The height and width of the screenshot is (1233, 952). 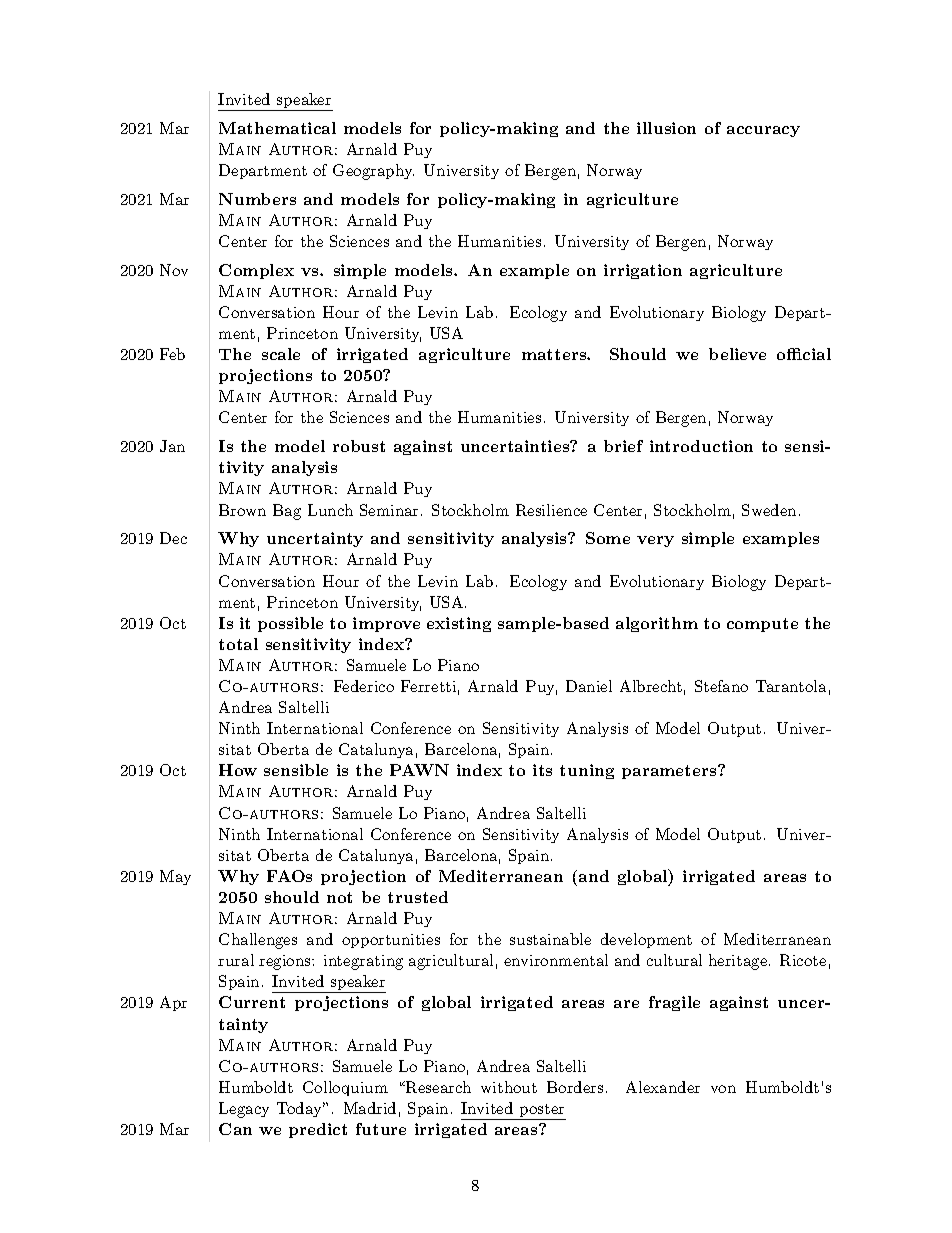 What do you see at coordinates (418, 897) in the screenshot?
I see `trusted` at bounding box center [418, 897].
